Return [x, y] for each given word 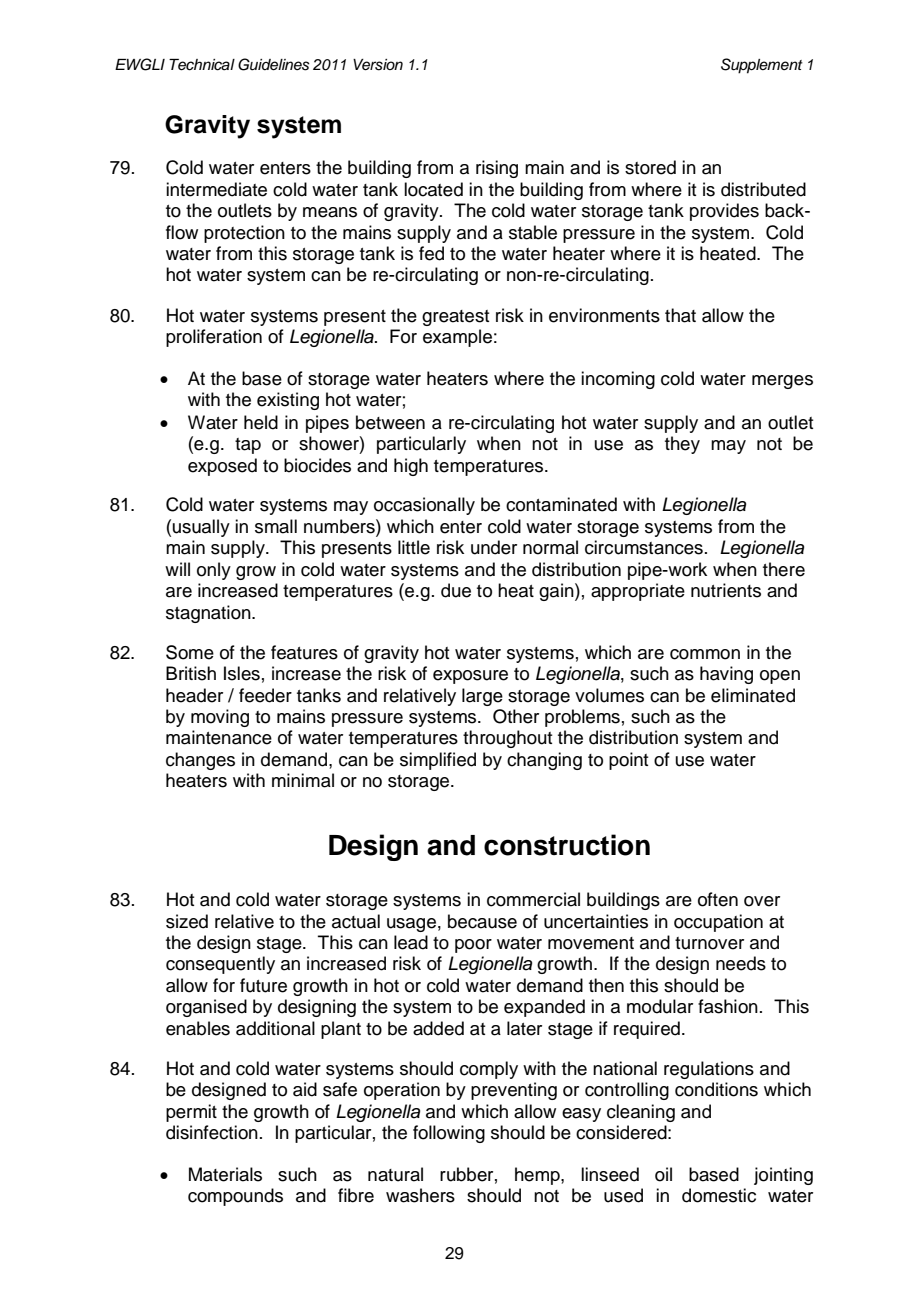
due [456, 590]
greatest [455, 318]
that [680, 315]
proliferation [214, 338]
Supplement [762, 66]
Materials [225, 1174]
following [449, 1134]
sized [187, 921]
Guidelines [274, 64]
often [718, 899]
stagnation [209, 614]
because [482, 921]
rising [497, 169]
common [705, 654]
